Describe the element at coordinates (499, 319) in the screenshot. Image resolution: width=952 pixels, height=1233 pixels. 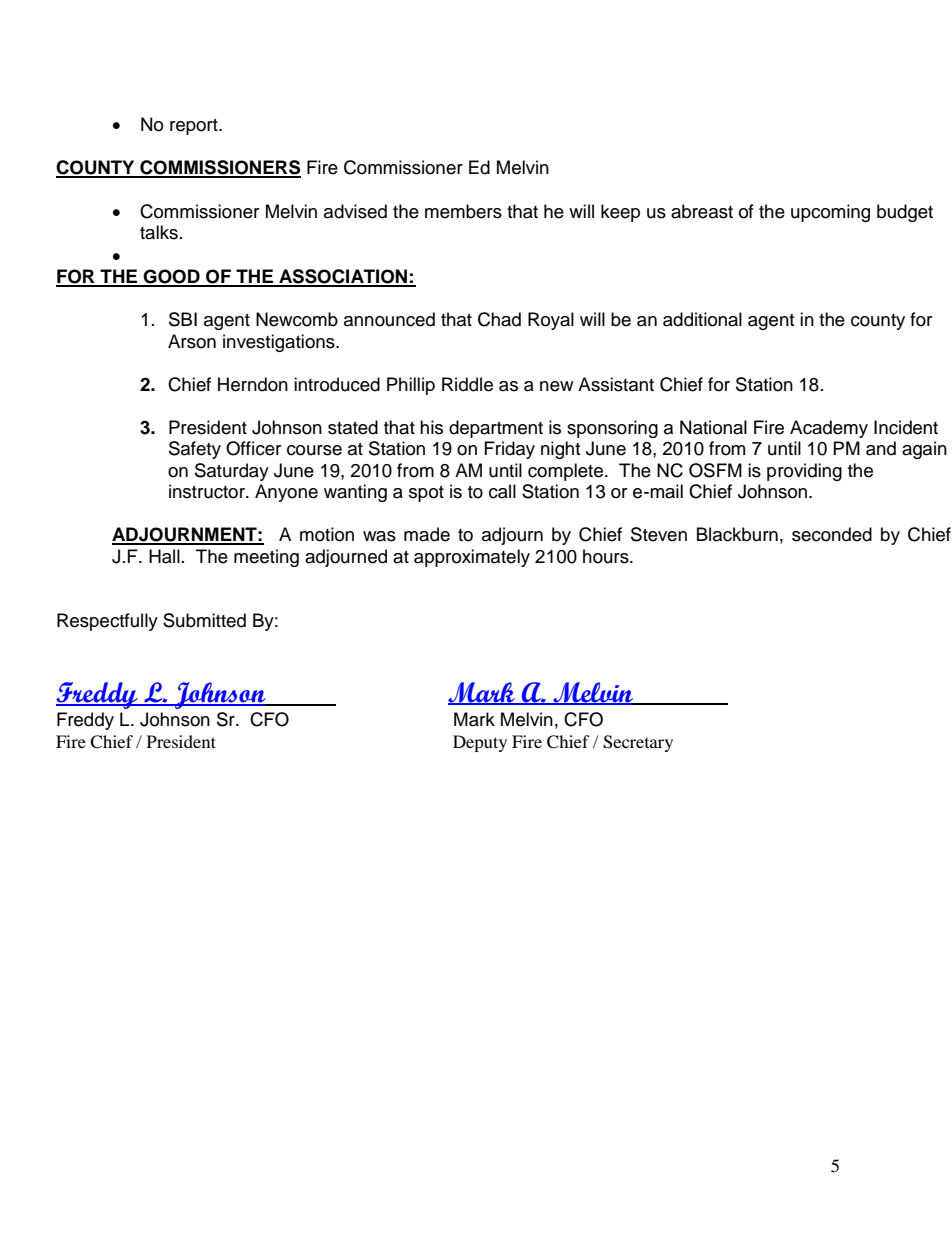
I see `Chad` at that location.
